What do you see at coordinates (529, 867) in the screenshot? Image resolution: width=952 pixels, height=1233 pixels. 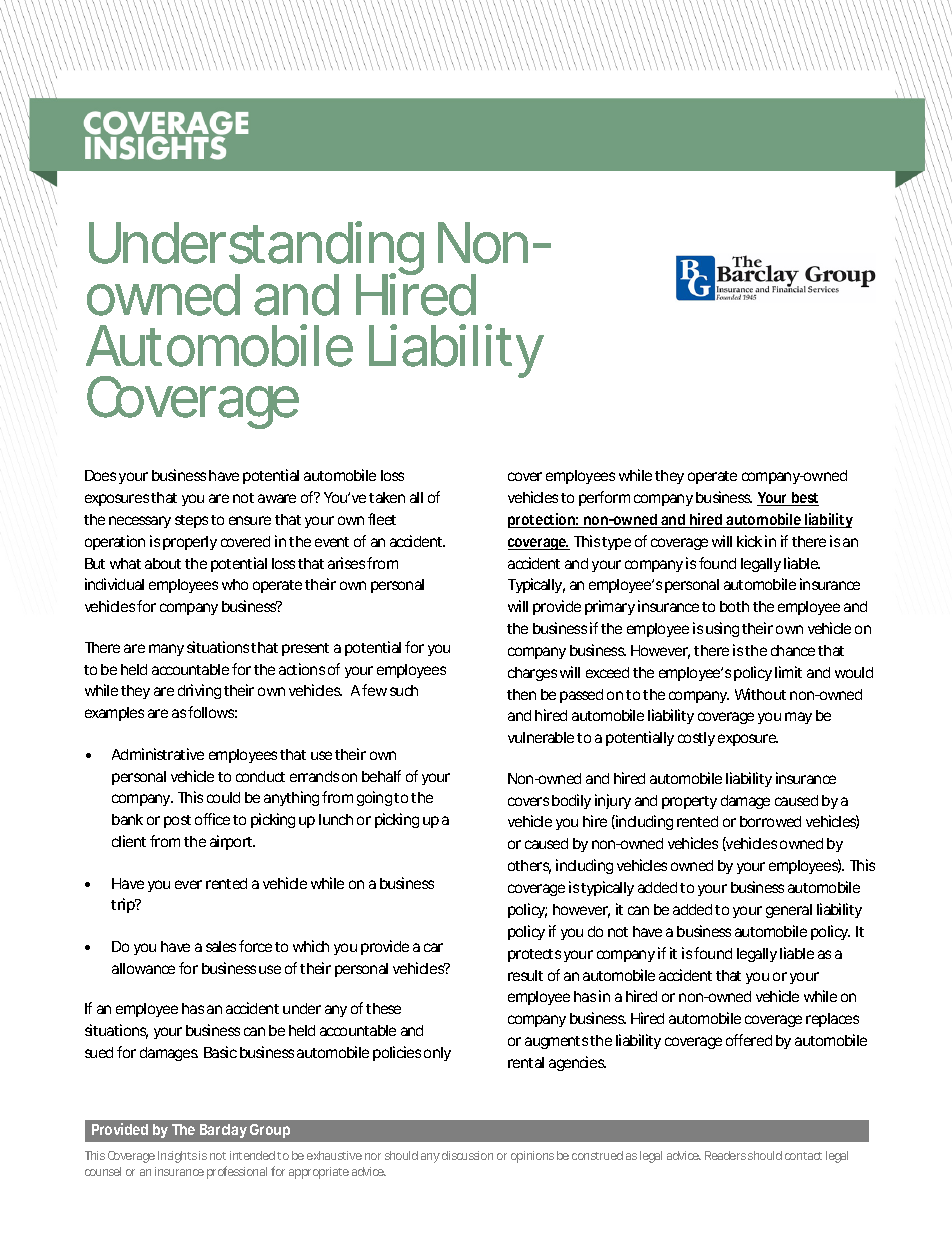 I see `others` at bounding box center [529, 867].
